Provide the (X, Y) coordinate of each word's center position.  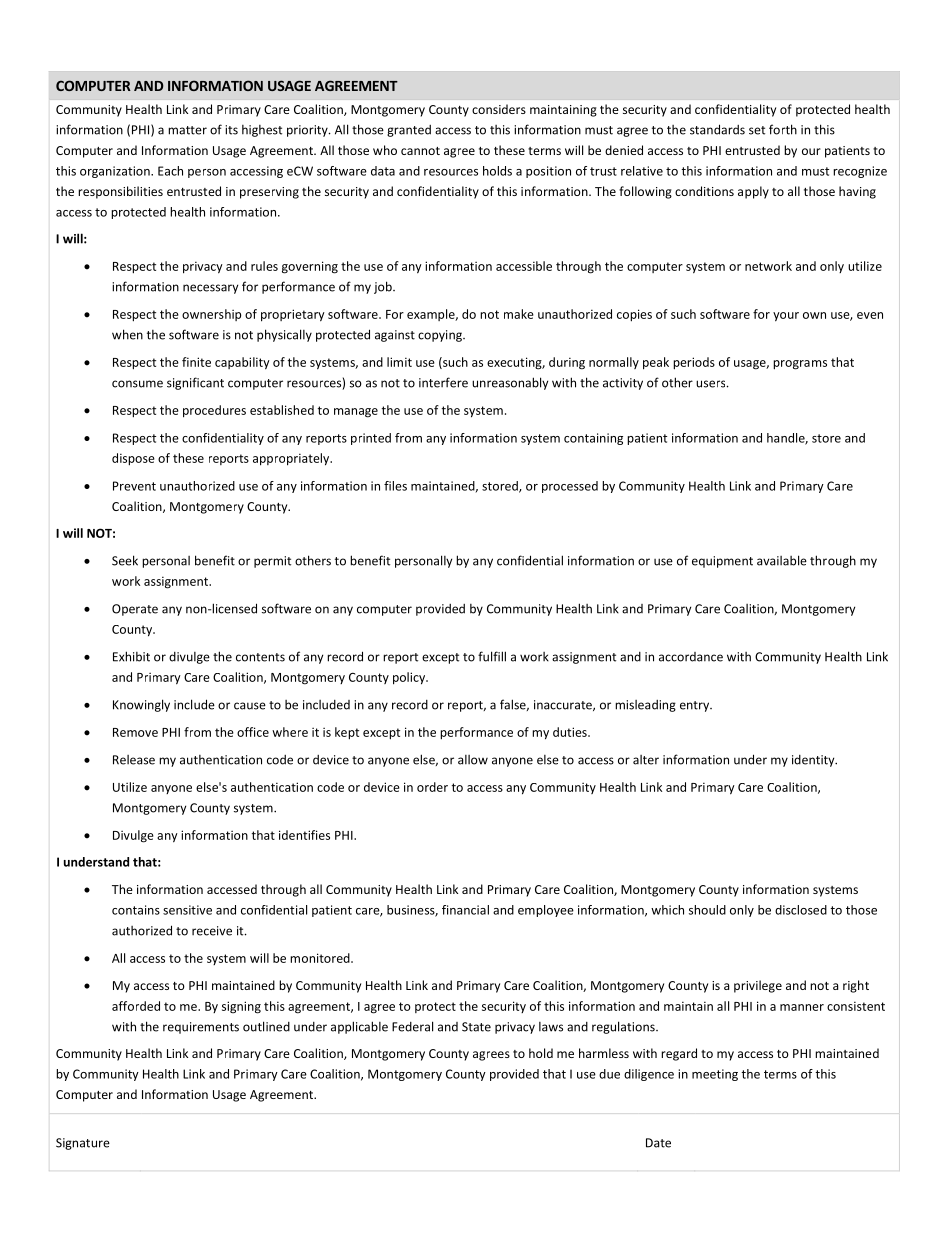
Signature (83, 1144)
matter (187, 130)
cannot (420, 151)
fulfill (492, 656)
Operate (135, 610)
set (757, 130)
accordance (691, 657)
